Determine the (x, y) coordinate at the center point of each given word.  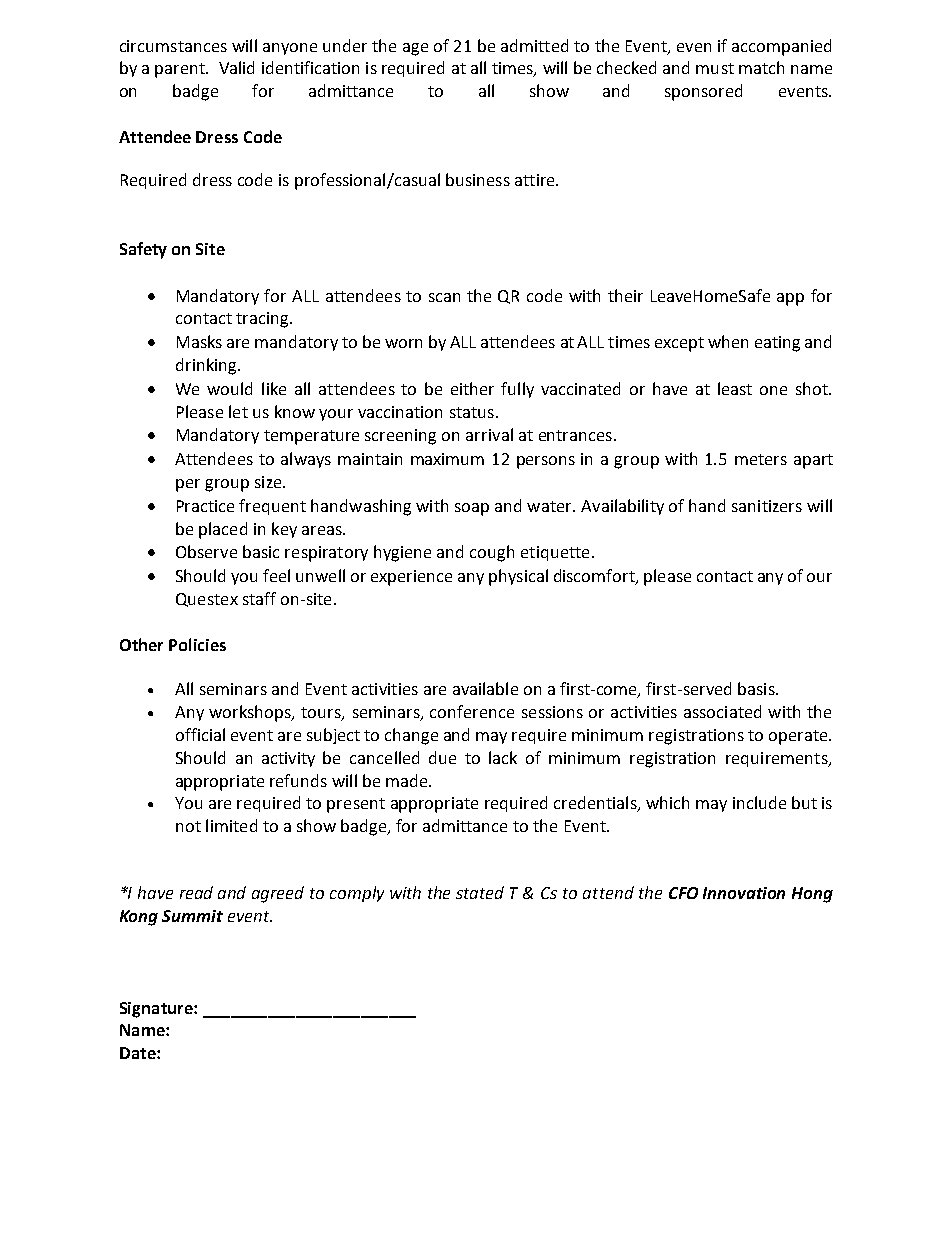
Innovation (744, 893)
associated (722, 711)
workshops (251, 713)
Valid (236, 67)
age (415, 49)
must (715, 68)
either (472, 388)
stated (480, 892)
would (229, 388)
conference (472, 711)
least (735, 388)
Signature (157, 1010)
